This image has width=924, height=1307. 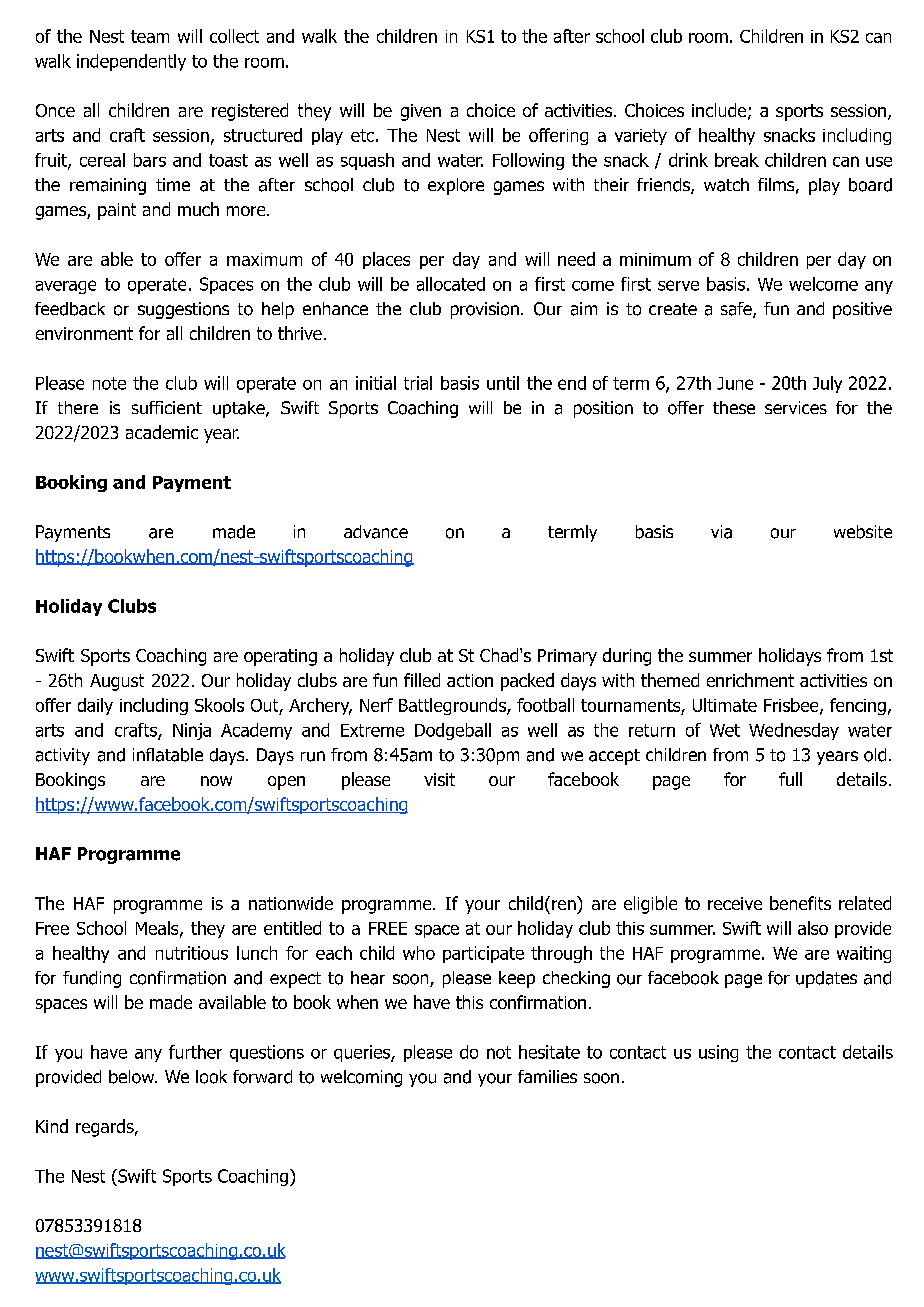 What do you see at coordinates (421, 112) in the image?
I see `given` at bounding box center [421, 112].
